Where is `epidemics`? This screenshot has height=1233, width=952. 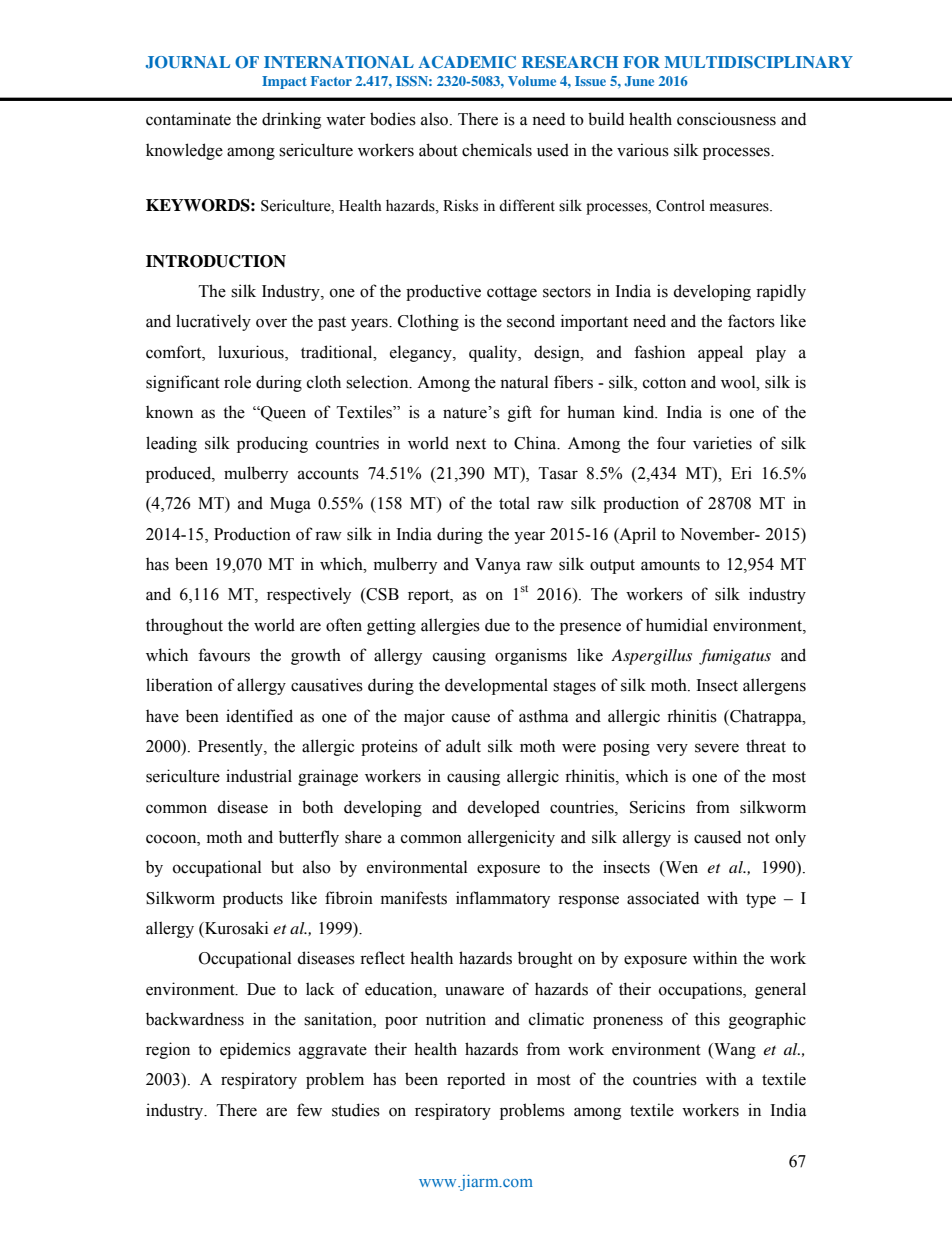
epidemics is located at coordinates (255, 1050).
